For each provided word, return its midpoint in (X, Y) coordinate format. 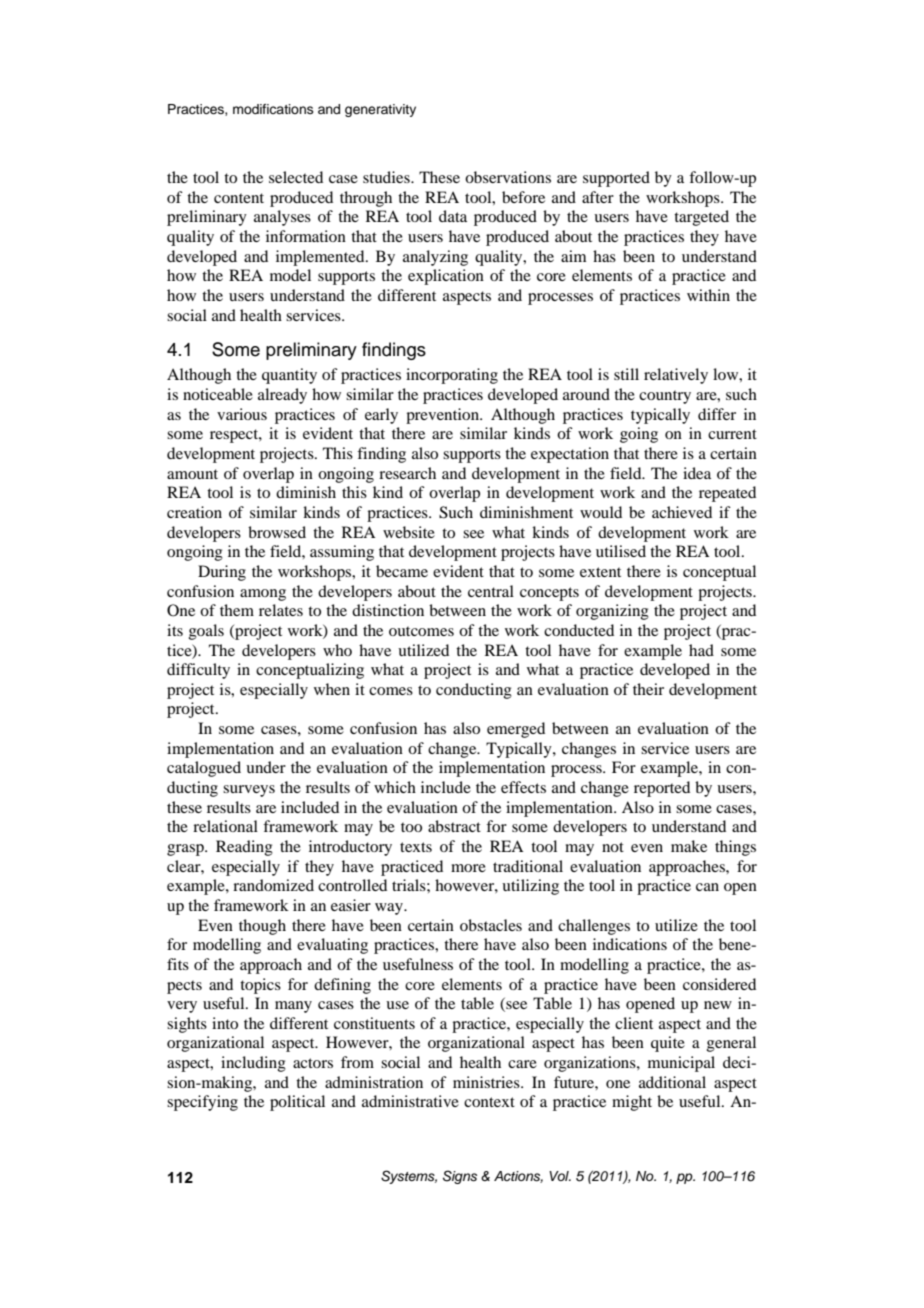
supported (616, 179)
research (407, 473)
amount (192, 474)
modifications (273, 109)
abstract (454, 826)
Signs (460, 1177)
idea (697, 473)
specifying (202, 1103)
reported (662, 789)
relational (225, 826)
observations (508, 177)
